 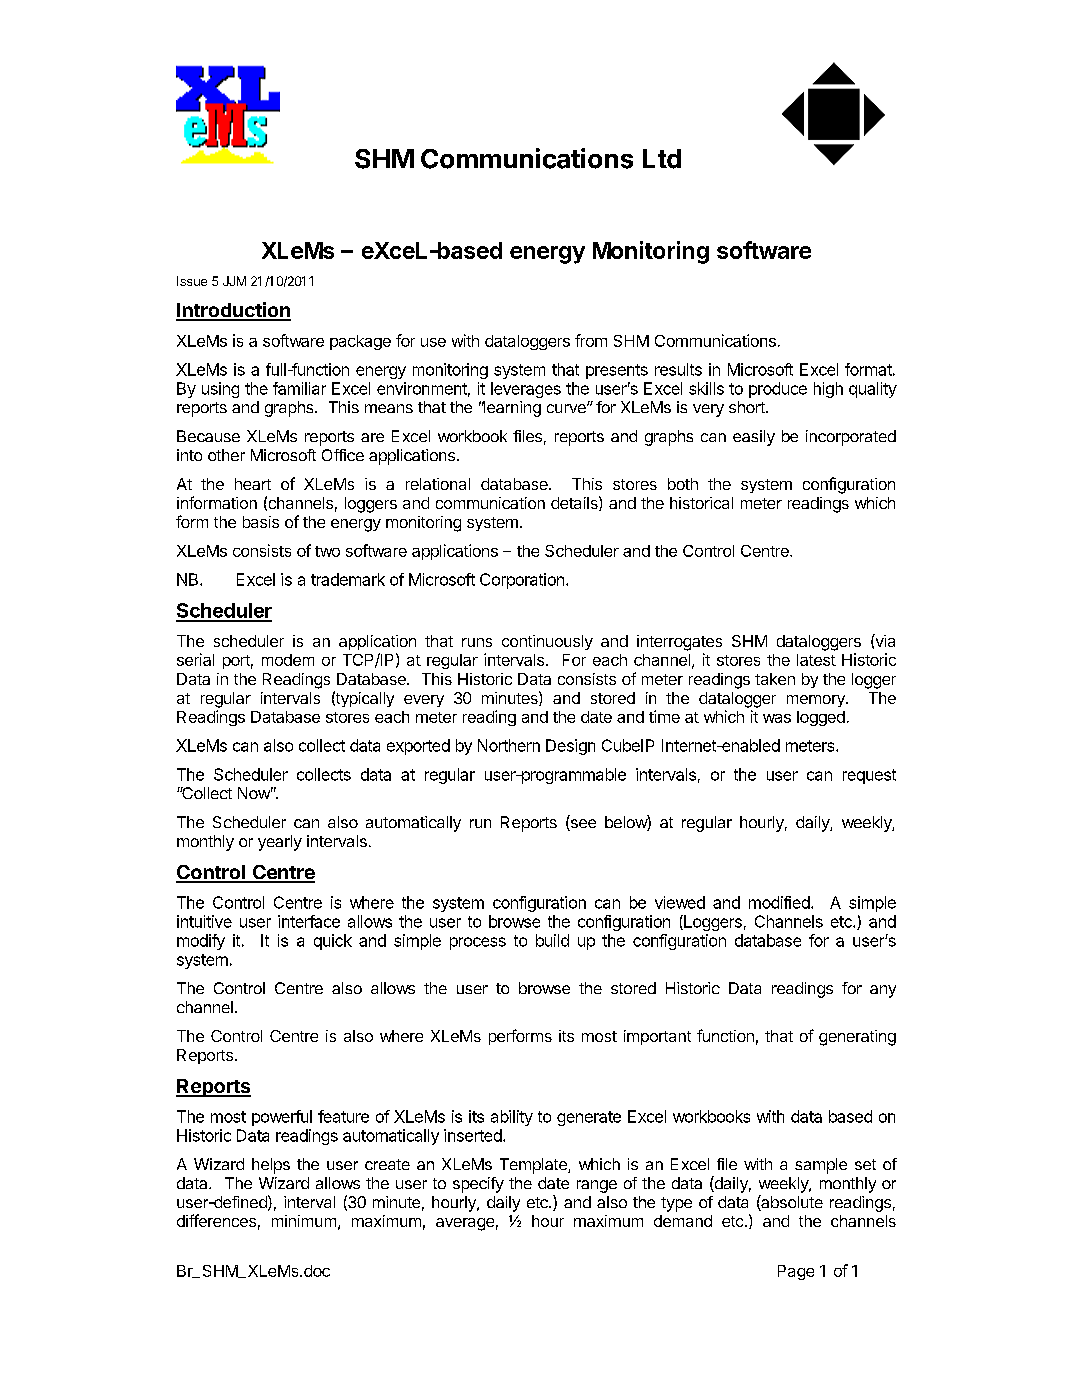 I want to click on heart, so click(x=253, y=484).
